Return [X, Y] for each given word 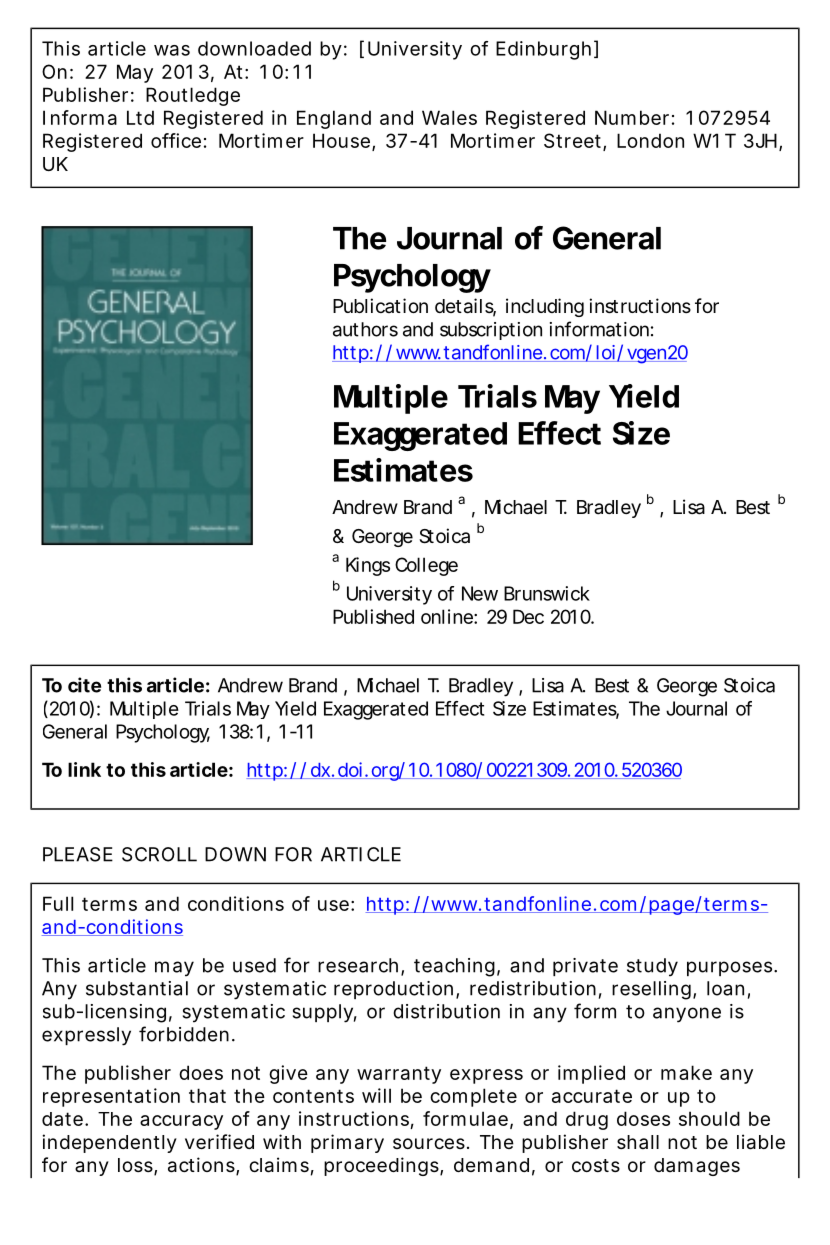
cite [84, 685]
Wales [449, 117]
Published [373, 616]
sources [429, 1143]
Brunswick [547, 593]
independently [109, 1143]
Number [632, 117]
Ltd [140, 117]
